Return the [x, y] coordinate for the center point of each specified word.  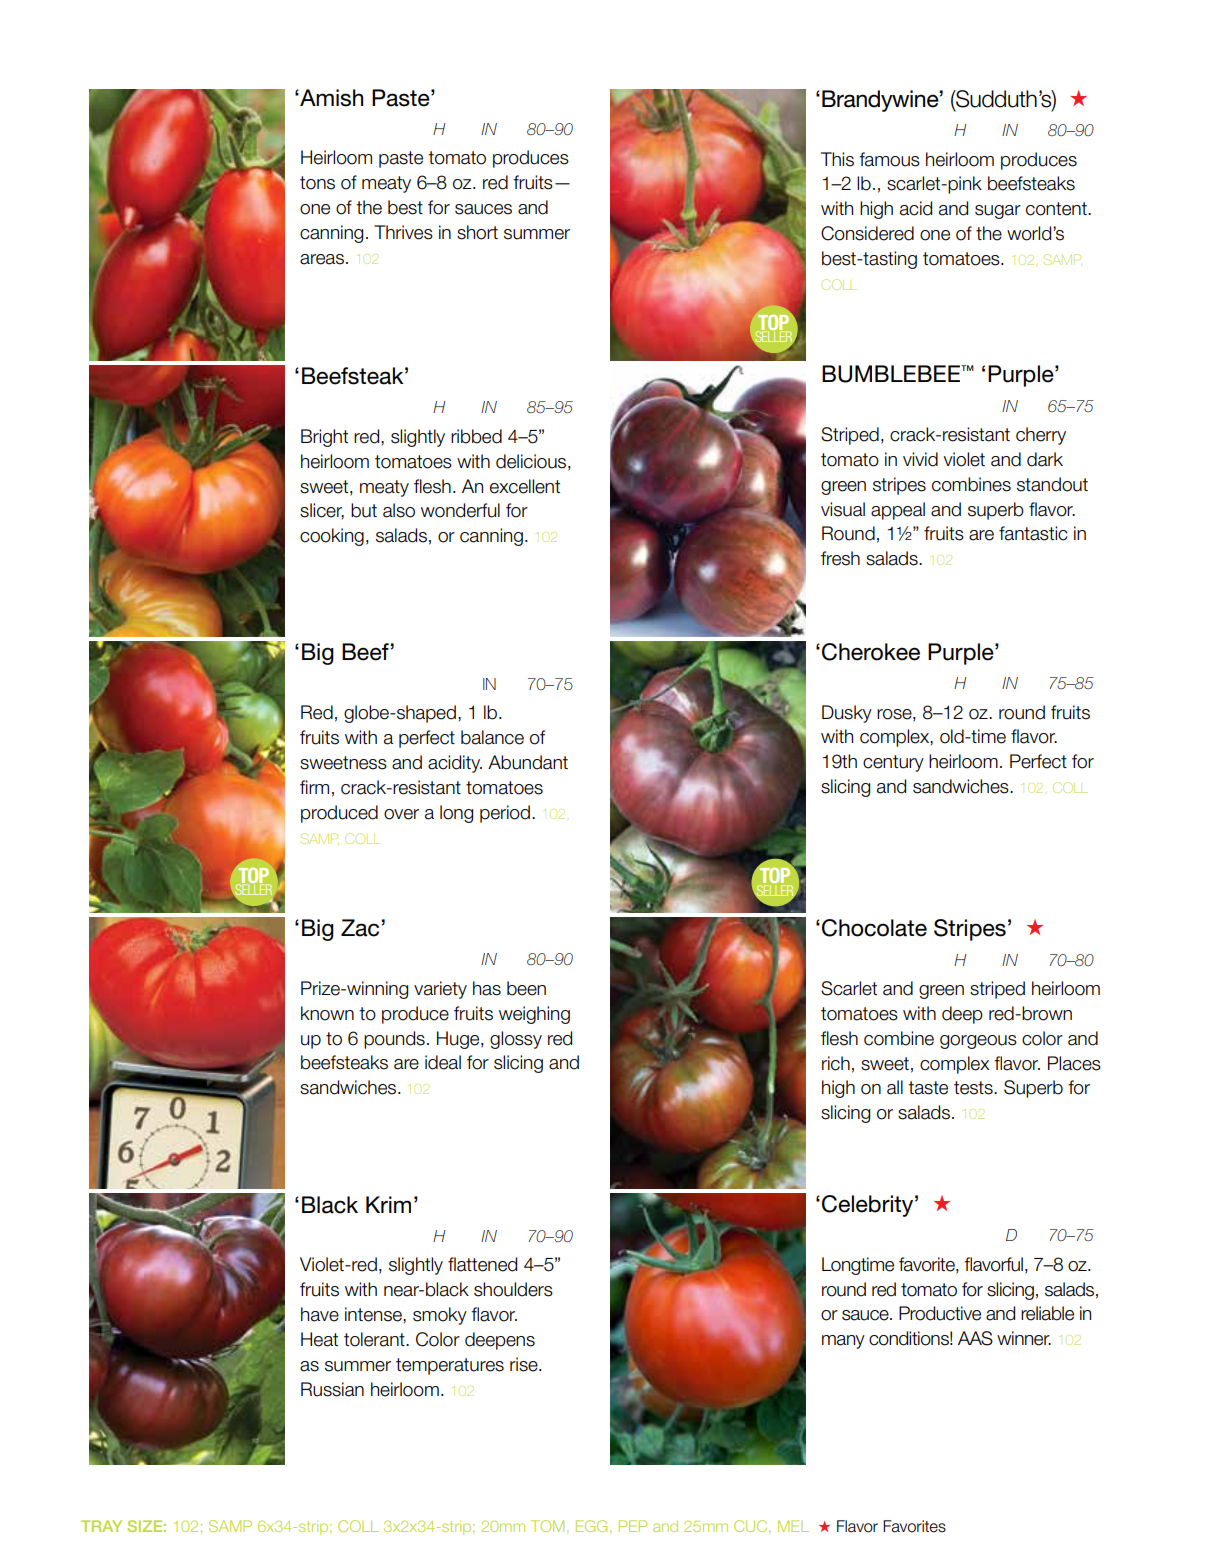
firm [314, 787]
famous [889, 159]
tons [317, 183]
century [893, 763]
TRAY [101, 1526]
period [505, 814]
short [477, 232]
